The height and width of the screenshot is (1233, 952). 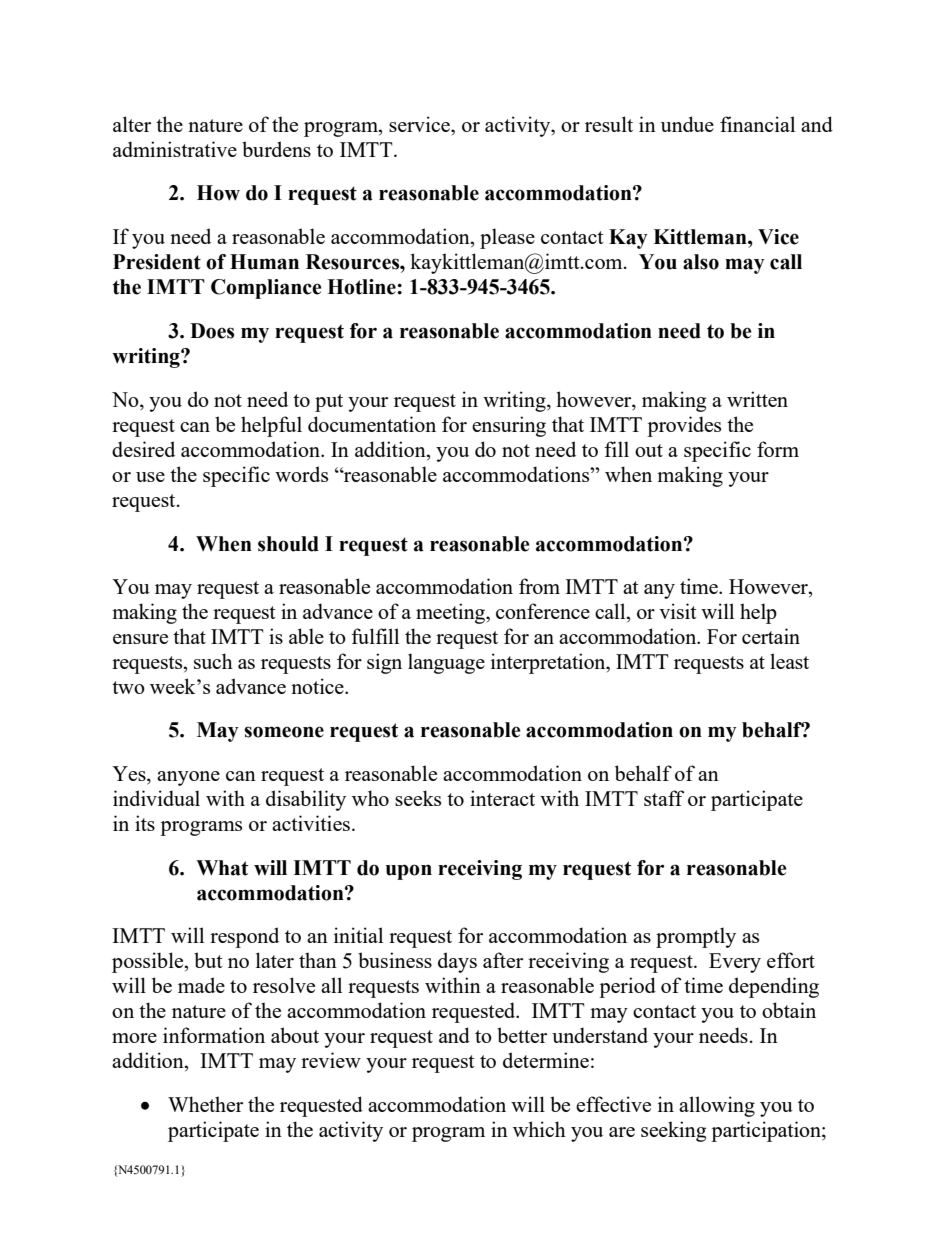 I want to click on ensuring, so click(x=509, y=426).
